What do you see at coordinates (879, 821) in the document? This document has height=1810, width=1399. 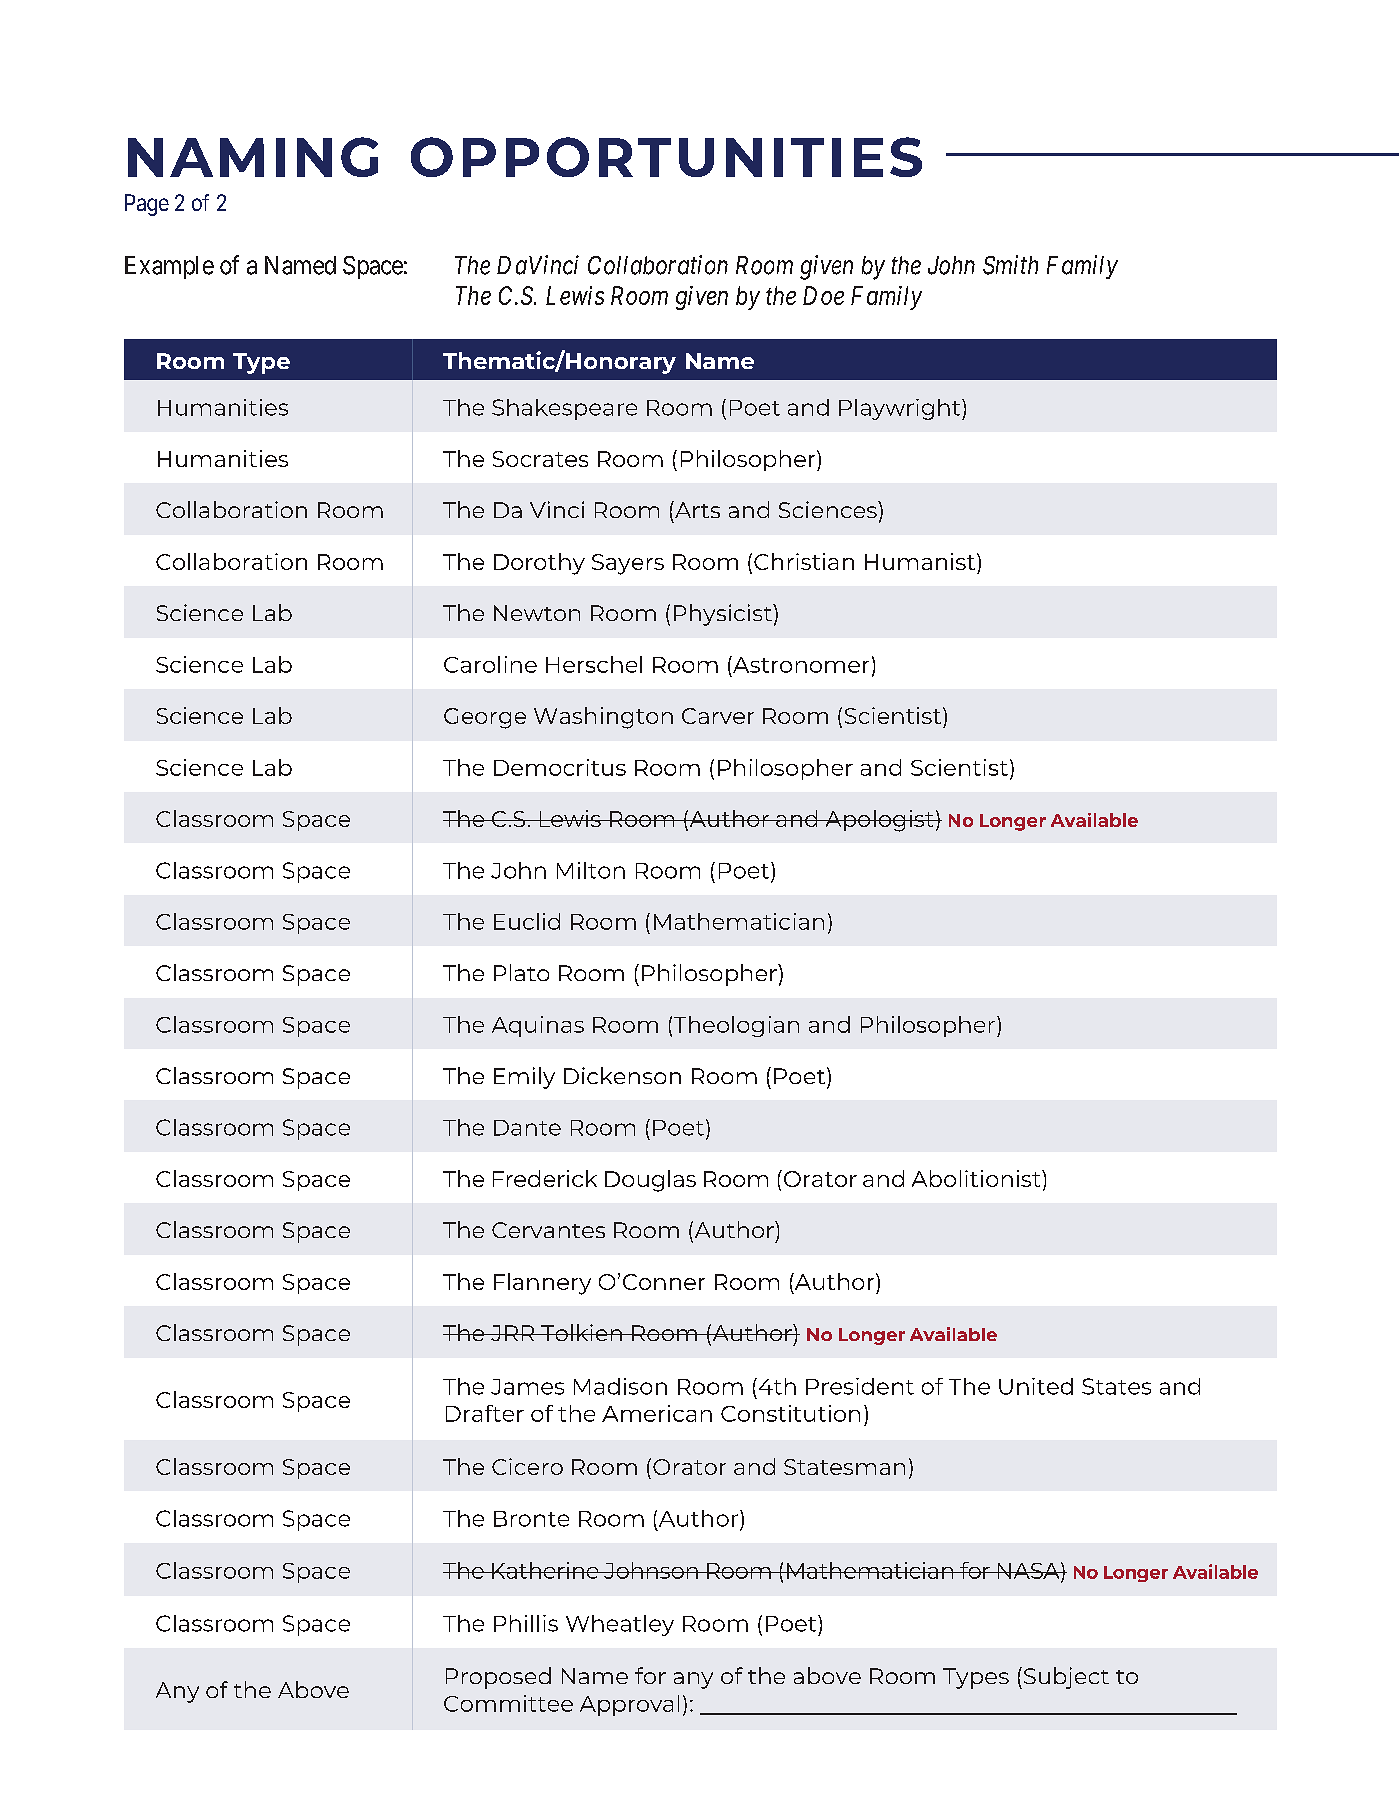 I see `Apologist` at bounding box center [879, 821].
